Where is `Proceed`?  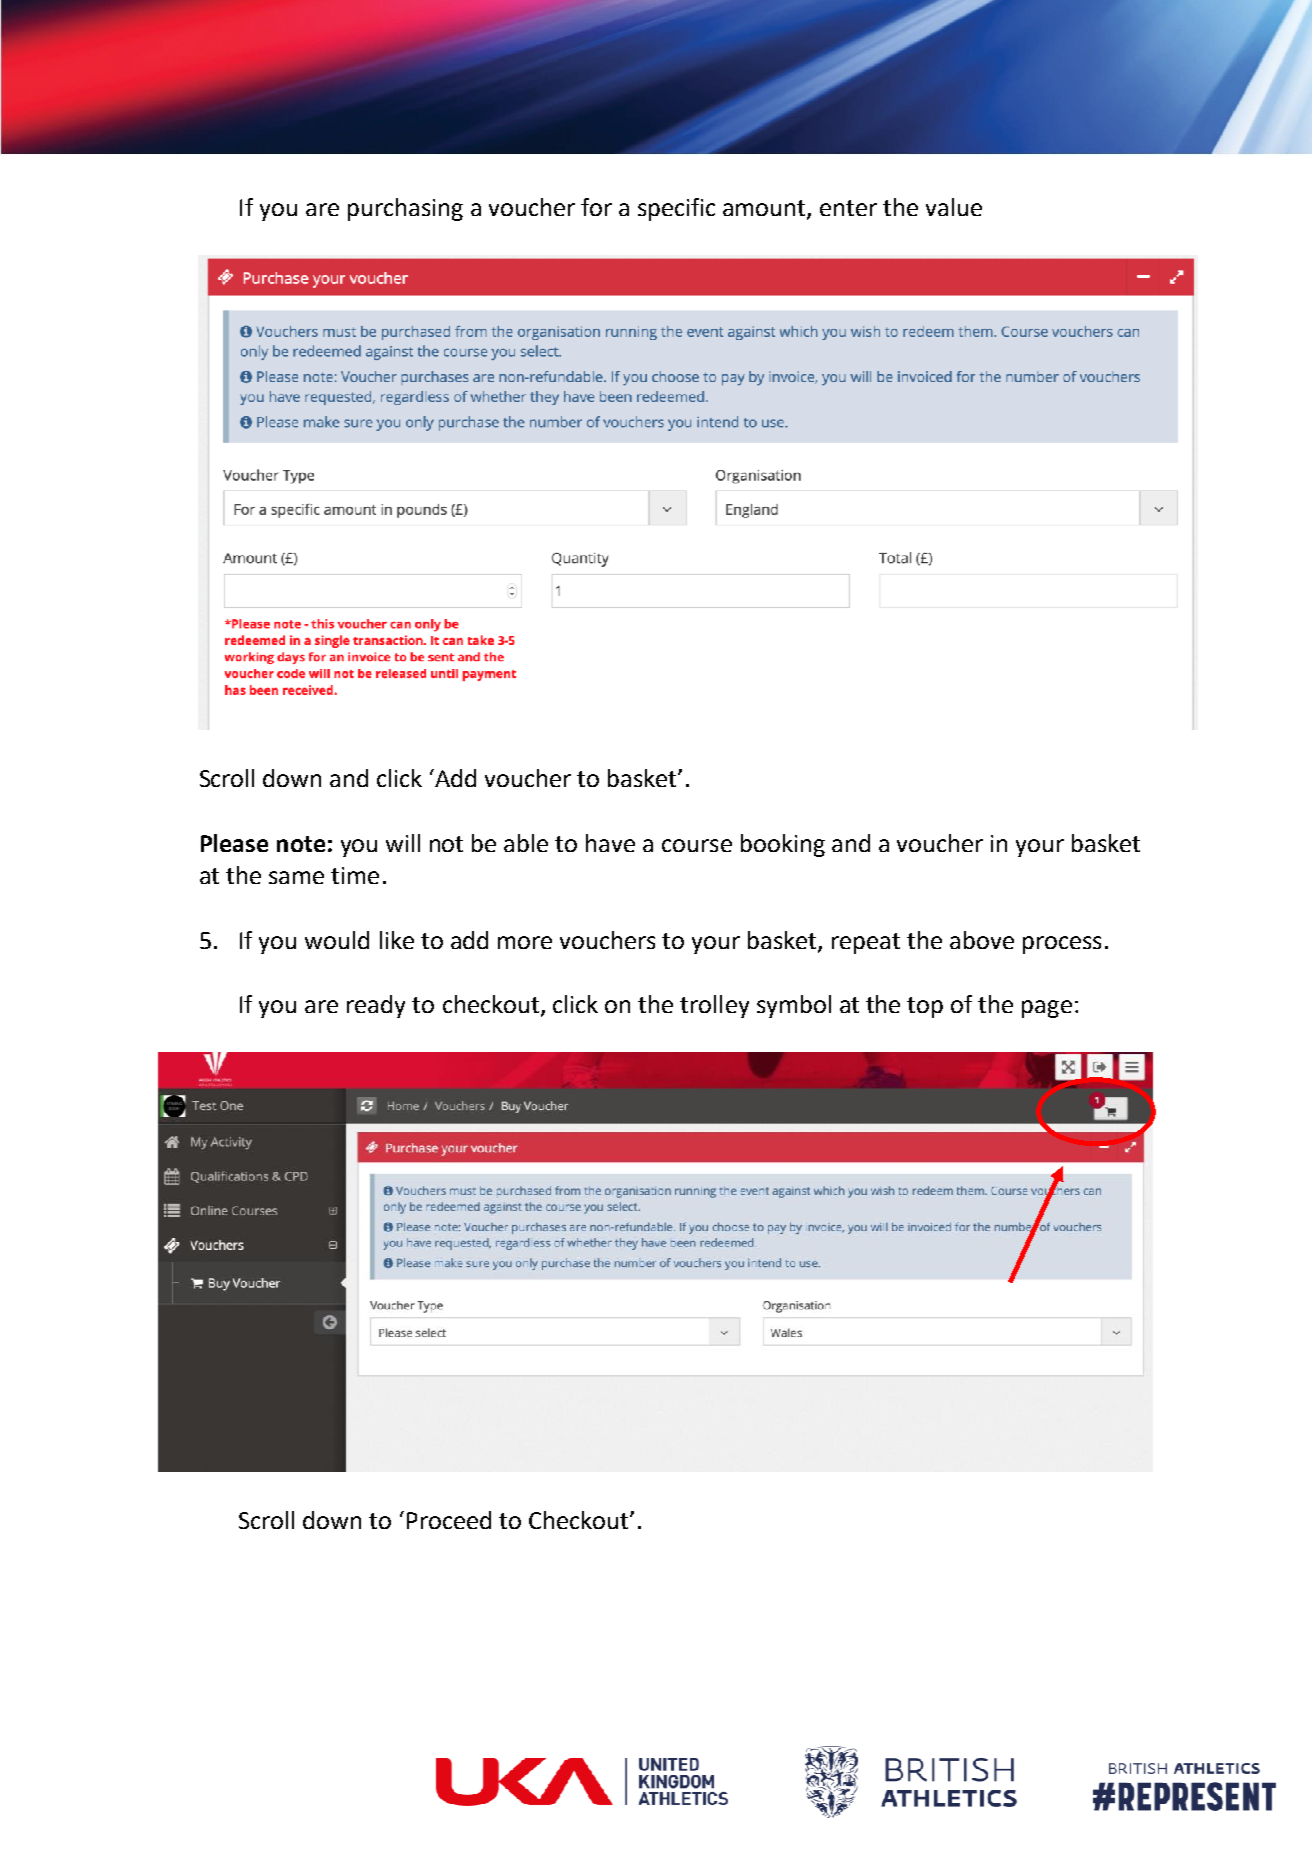
Proceed is located at coordinates (449, 1520).
